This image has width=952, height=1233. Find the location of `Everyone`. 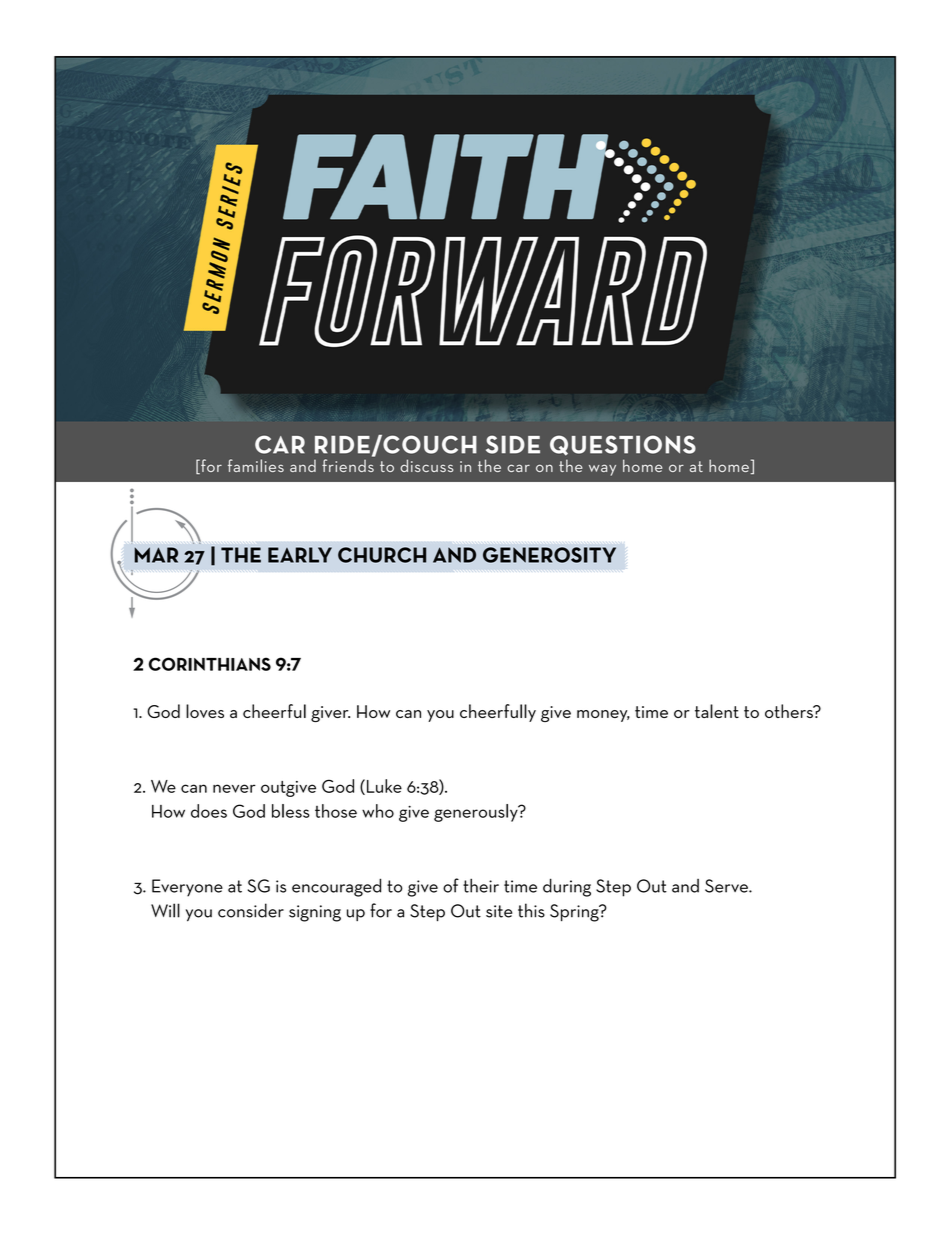

Everyone is located at coordinates (187, 888).
